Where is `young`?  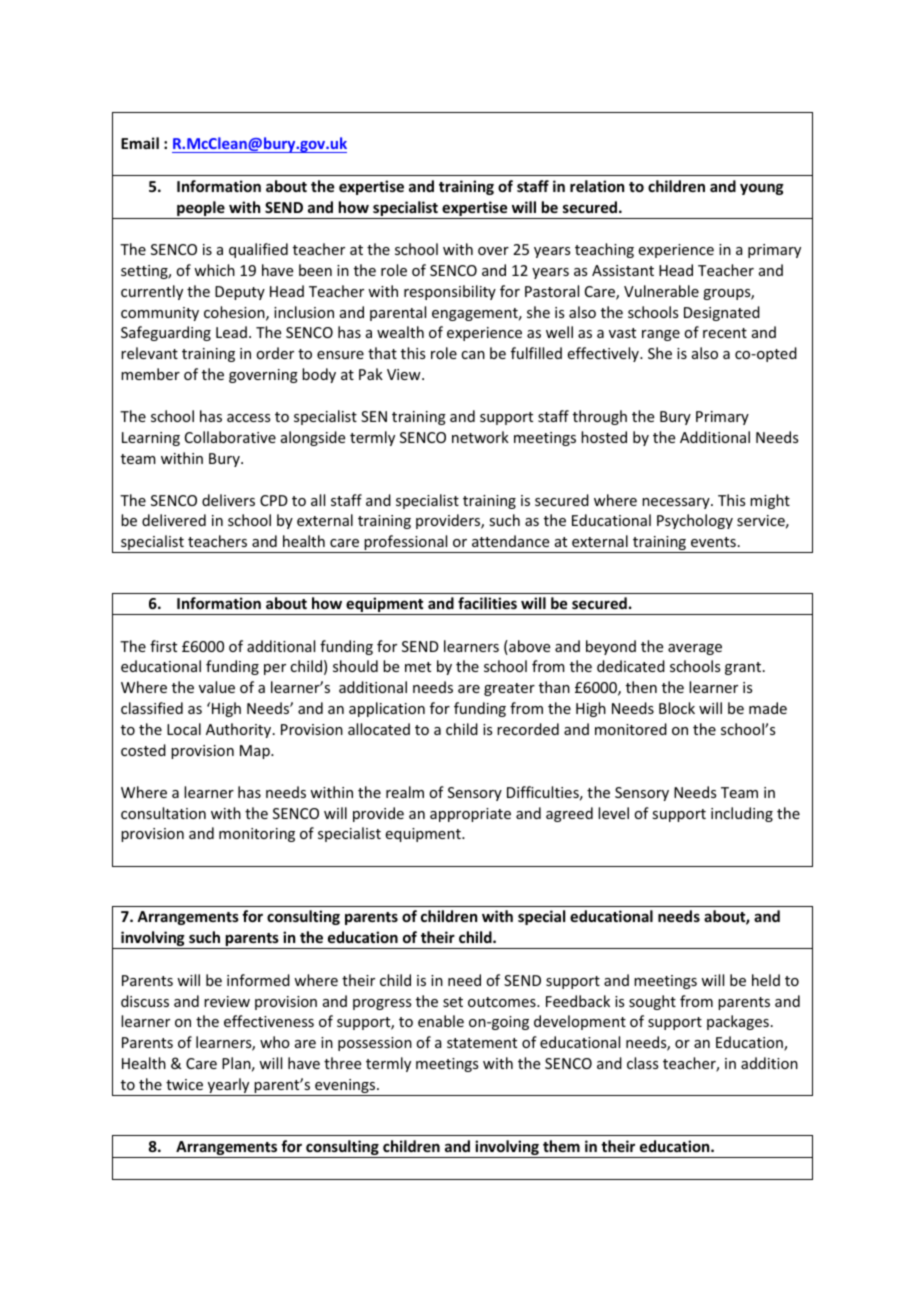
young is located at coordinates (762, 189).
